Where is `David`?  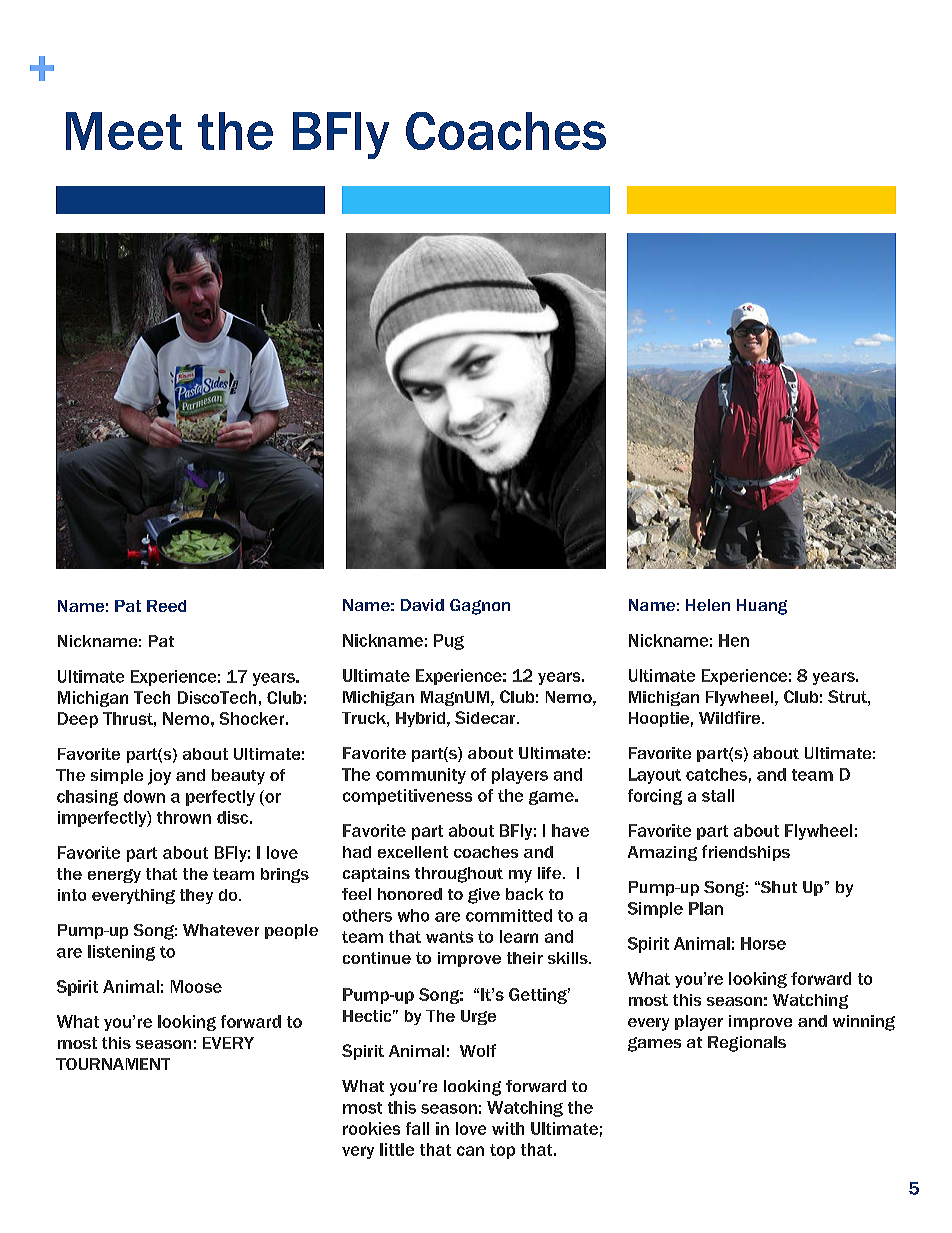 David is located at coordinates (422, 605).
